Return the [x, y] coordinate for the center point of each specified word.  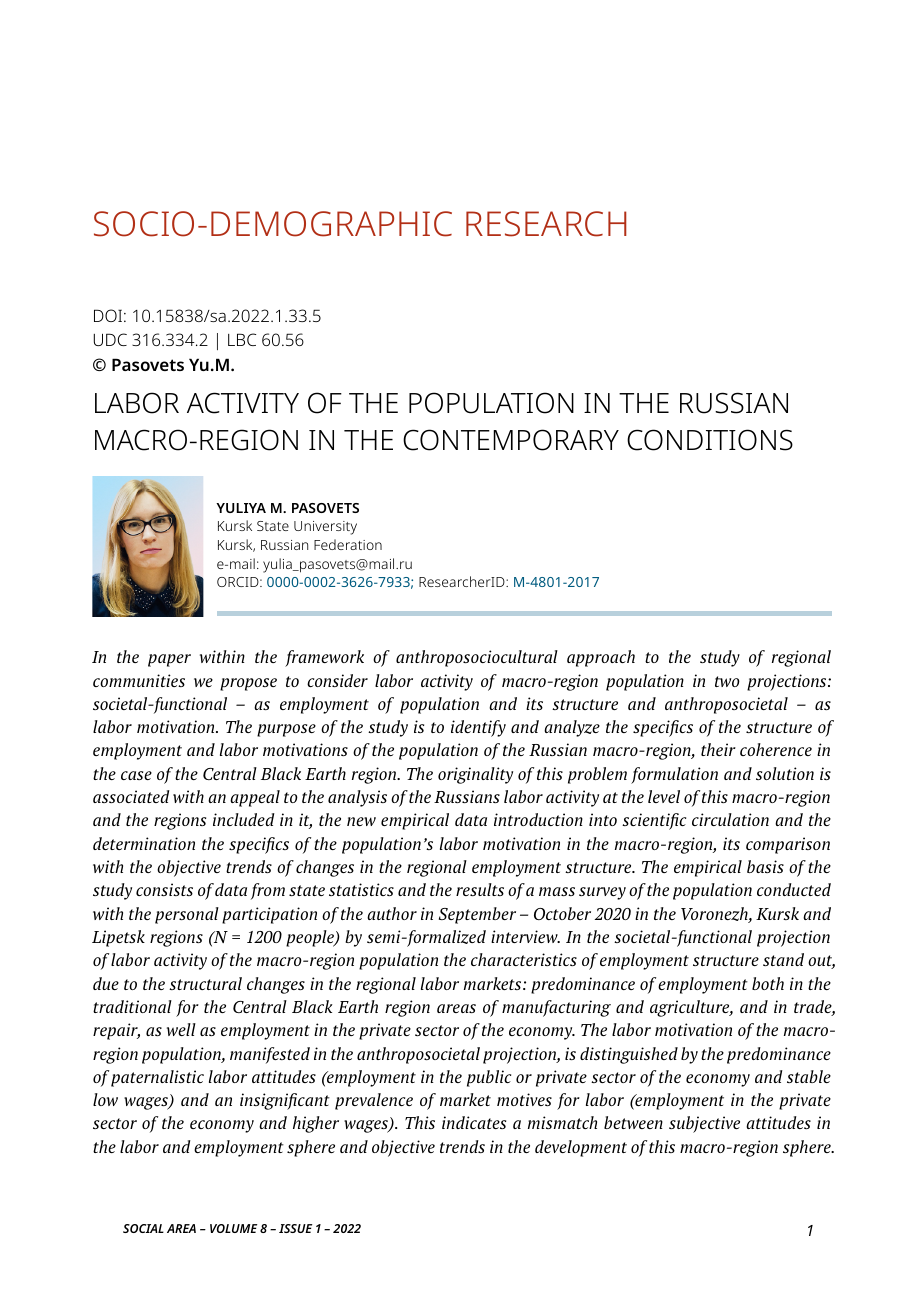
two [727, 681]
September [477, 915]
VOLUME [233, 1228]
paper [169, 660]
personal [187, 915]
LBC [242, 339]
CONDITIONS [710, 440]
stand [783, 959]
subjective [704, 1124]
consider [337, 680]
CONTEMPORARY [511, 440]
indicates [474, 1122]
